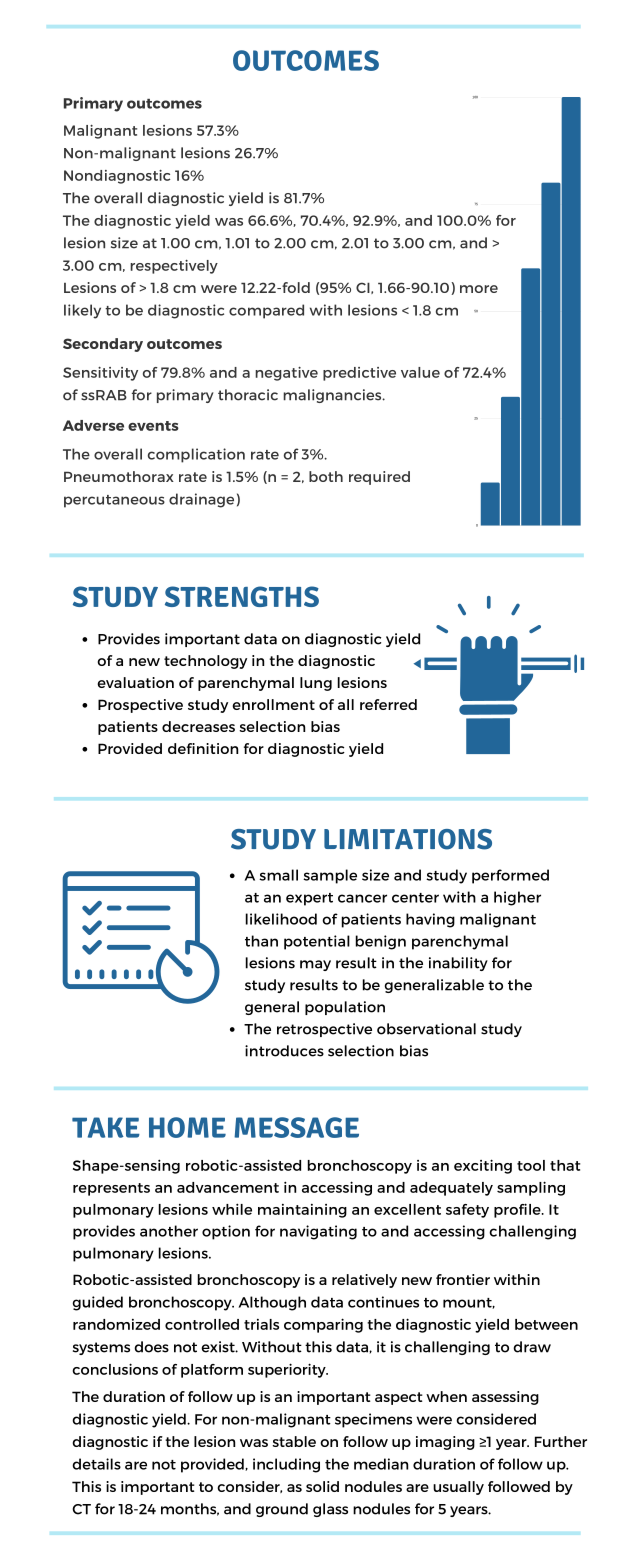 The image size is (627, 1568). Describe the element at coordinates (510, 876) in the document. I see `performed` at that location.
